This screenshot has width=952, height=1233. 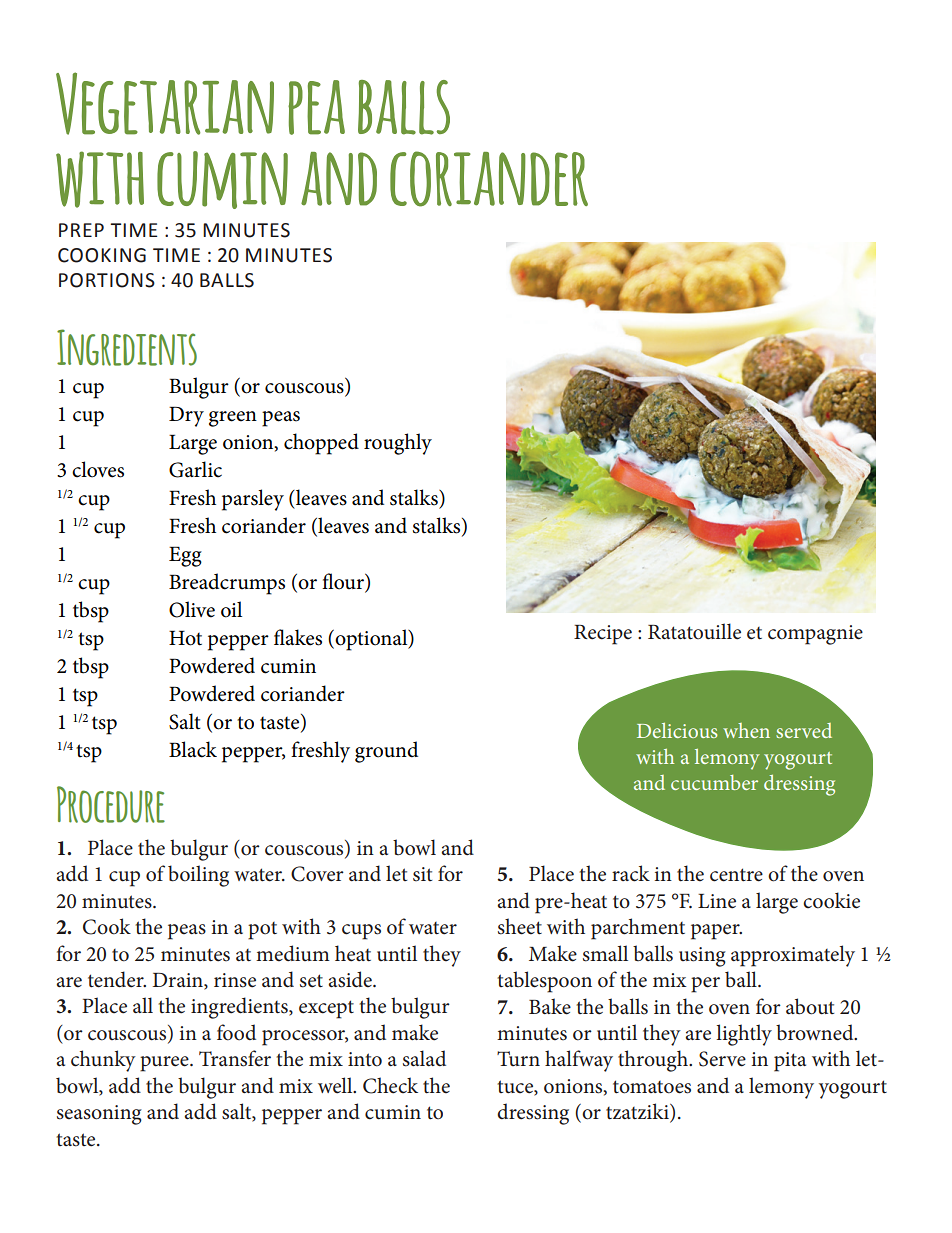 I want to click on Ratatouille, so click(x=694, y=631).
